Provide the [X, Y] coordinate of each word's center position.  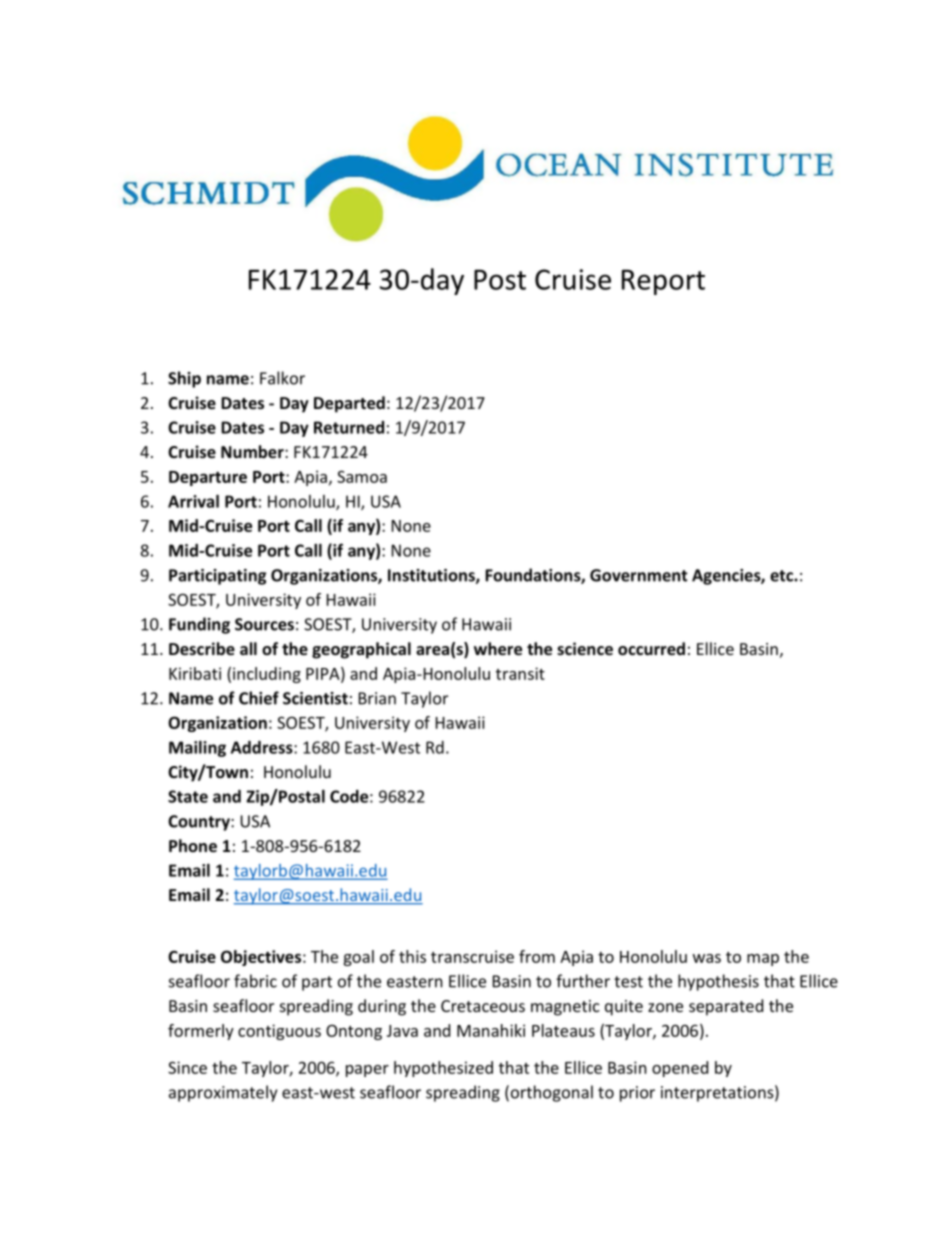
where [498, 648]
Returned [349, 427]
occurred [651, 648]
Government [639, 575]
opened [680, 1069]
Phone [193, 845]
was [707, 958]
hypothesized [443, 1069]
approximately [223, 1093]
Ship [184, 379]
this [412, 956]
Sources [264, 624]
